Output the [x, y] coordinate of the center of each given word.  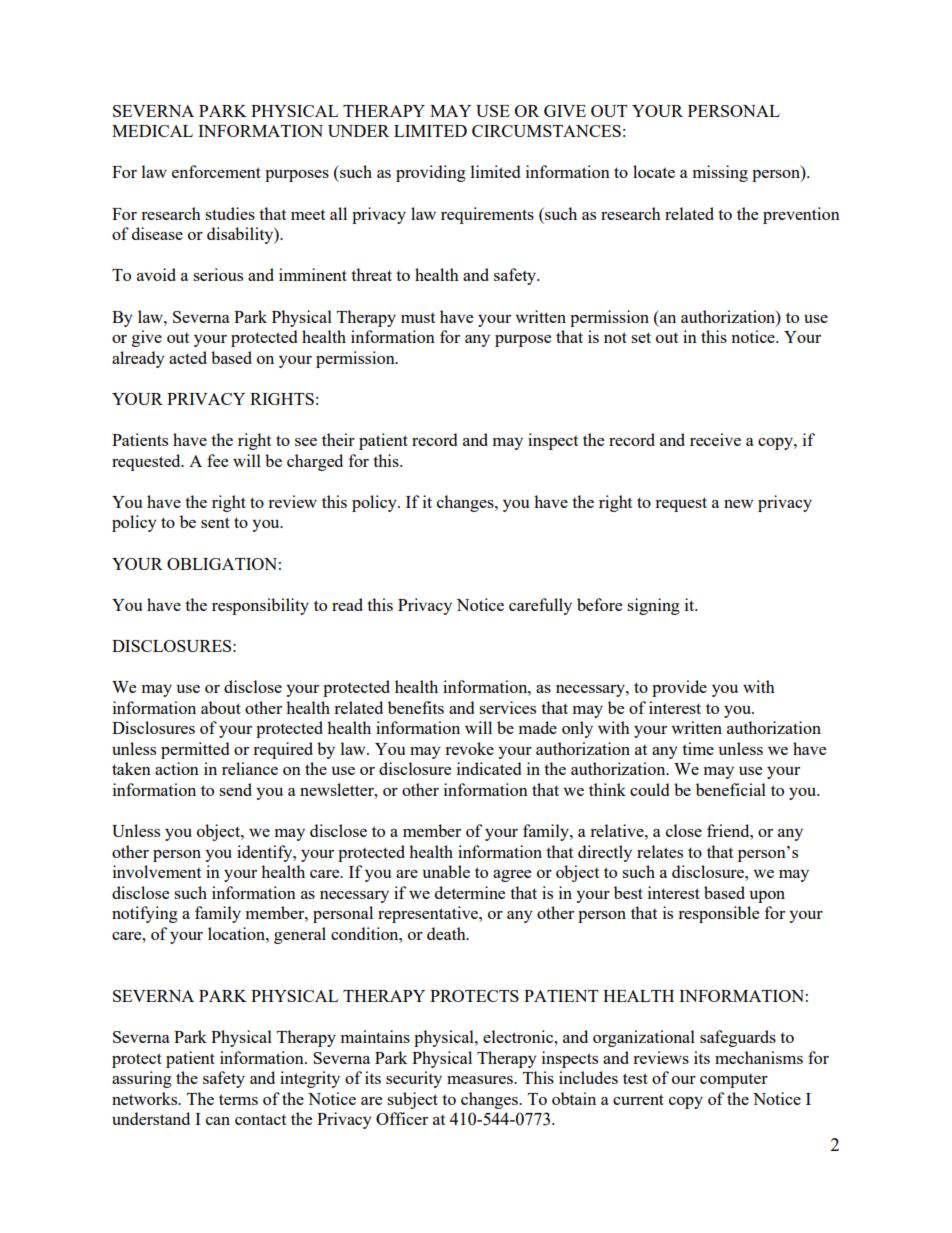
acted [188, 357]
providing [431, 173]
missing [720, 173]
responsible [718, 914]
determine [470, 892]
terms [238, 1099]
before [599, 604]
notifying [145, 914]
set [641, 337]
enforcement [216, 171]
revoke [469, 748]
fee [217, 460]
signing [653, 606]
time [698, 748]
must [418, 318]
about [221, 707]
